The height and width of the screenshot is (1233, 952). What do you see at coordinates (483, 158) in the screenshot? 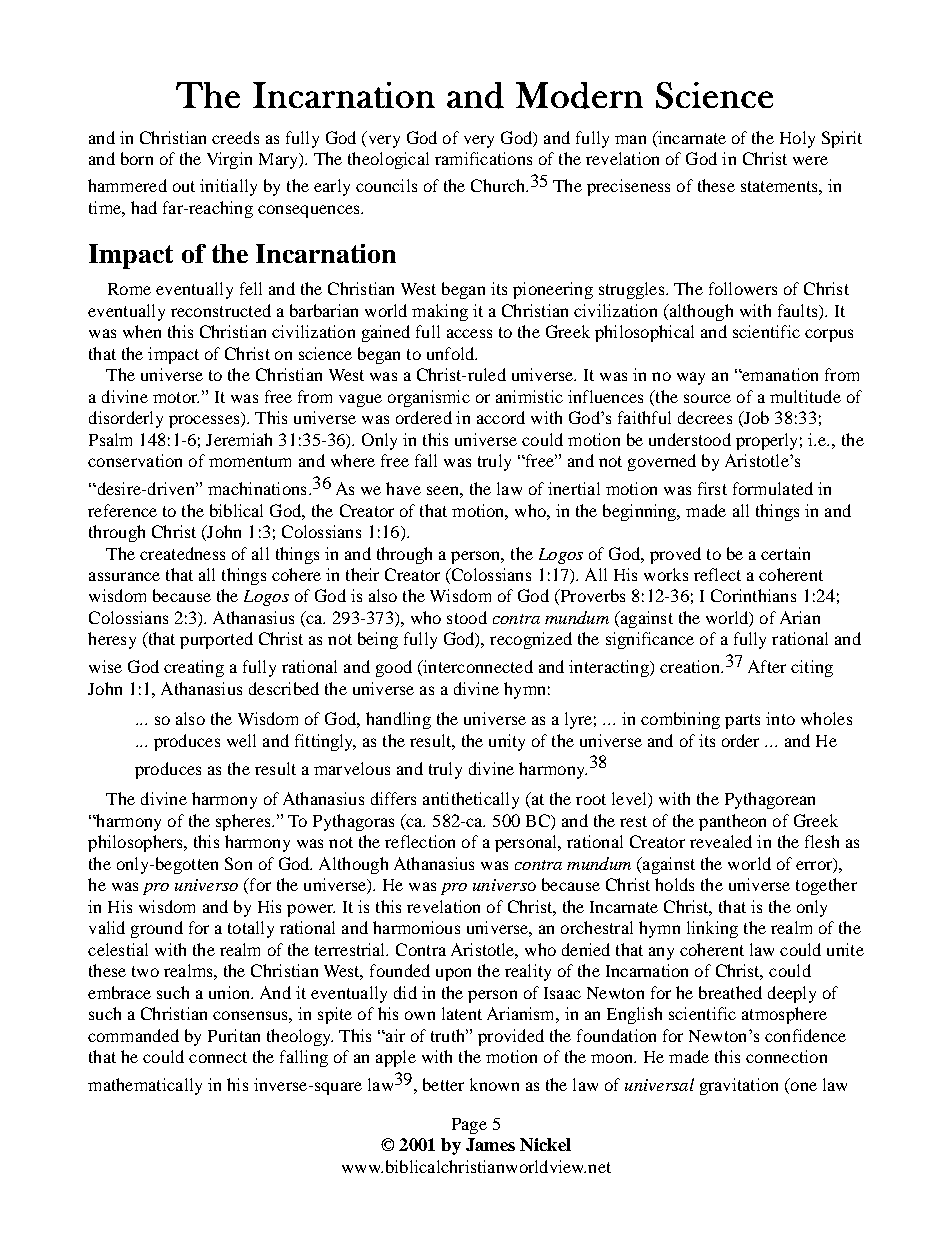
I see `ramifications` at bounding box center [483, 158].
